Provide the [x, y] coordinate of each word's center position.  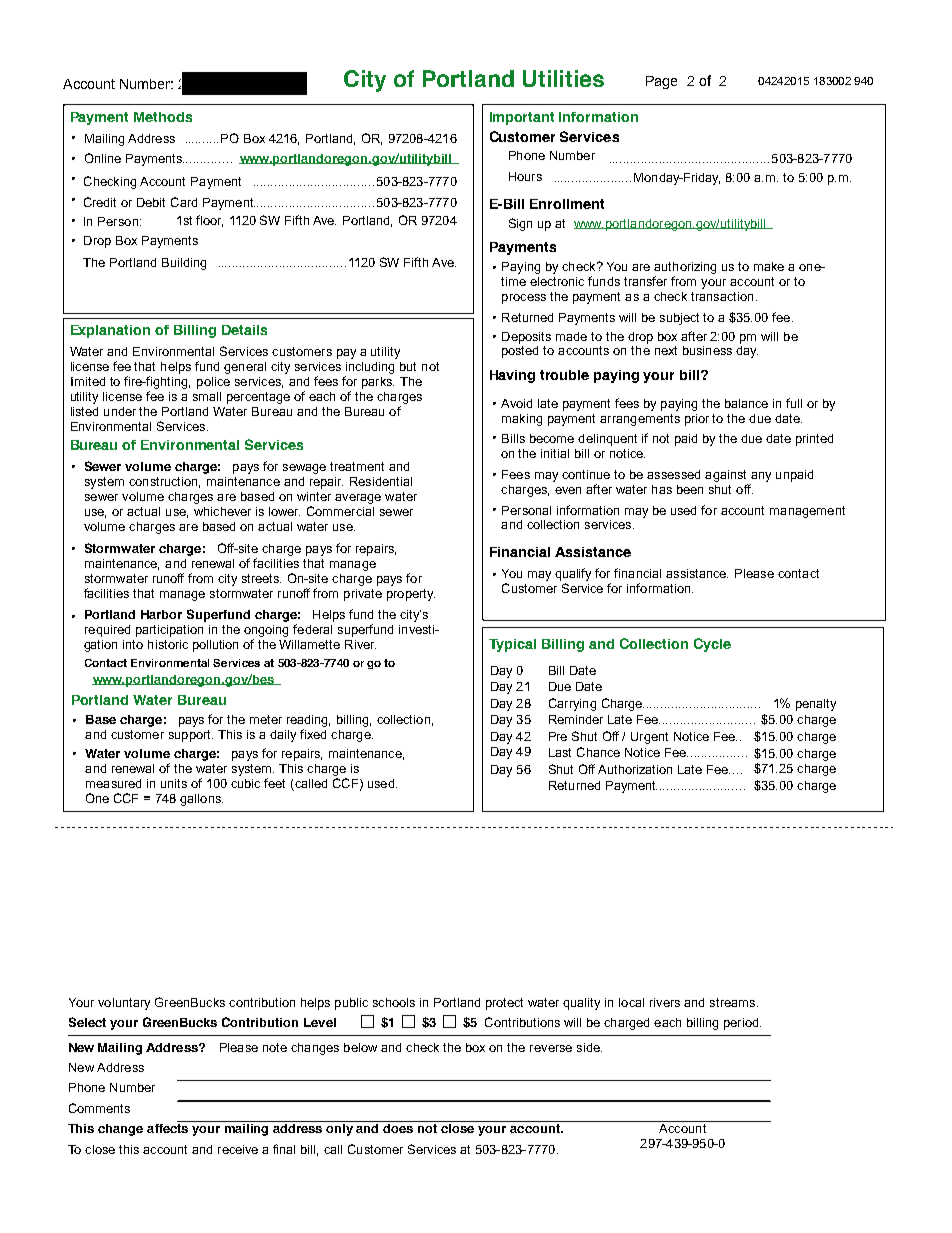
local [631, 1002]
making [522, 420]
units [174, 783]
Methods [163, 117]
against [725, 476]
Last [560, 752]
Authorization [635, 769]
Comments [99, 1108]
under [120, 411]
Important [522, 118]
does [398, 1128]
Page [661, 82]
